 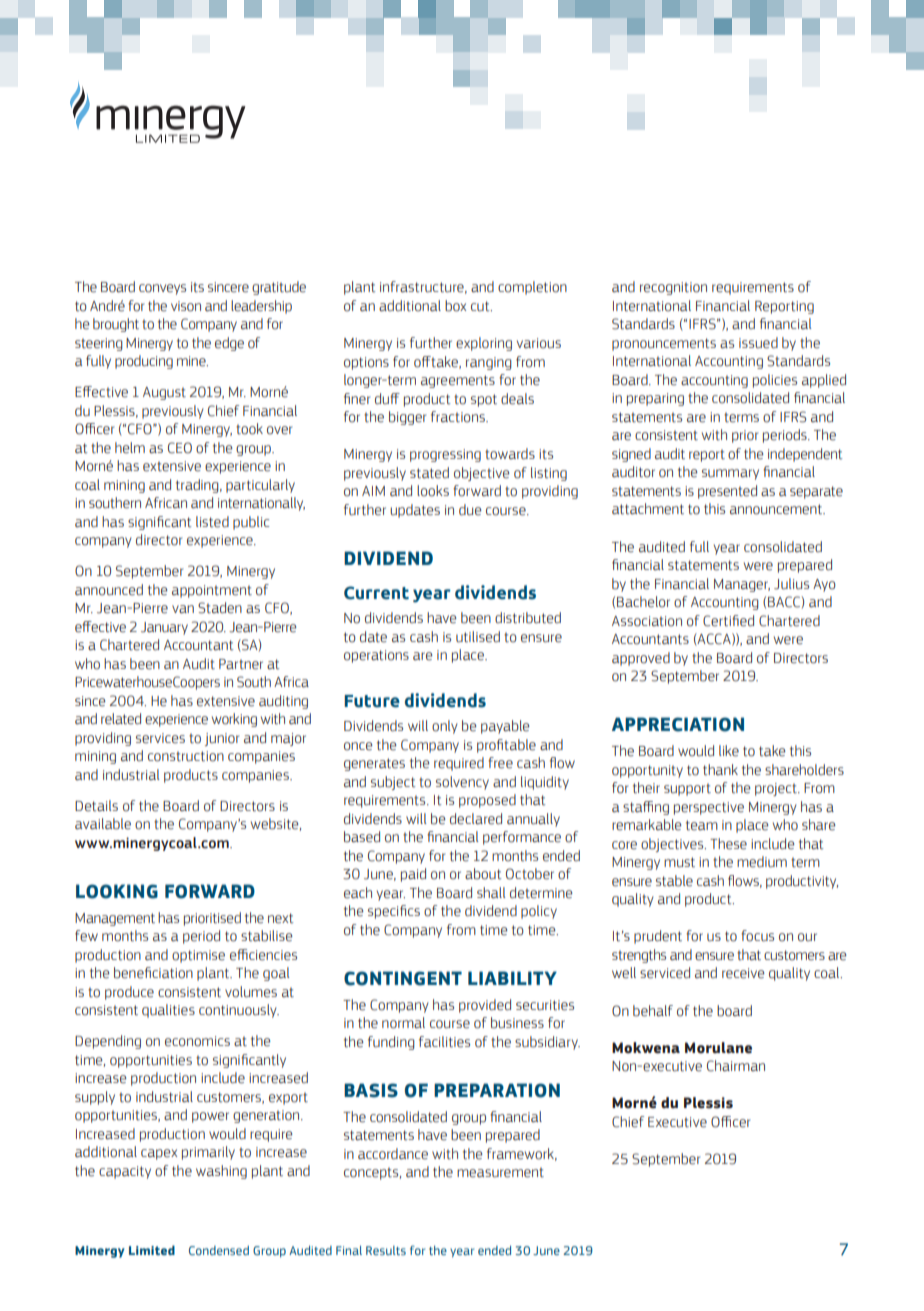 What do you see at coordinates (728, 621) in the screenshot?
I see `Certified` at bounding box center [728, 621].
